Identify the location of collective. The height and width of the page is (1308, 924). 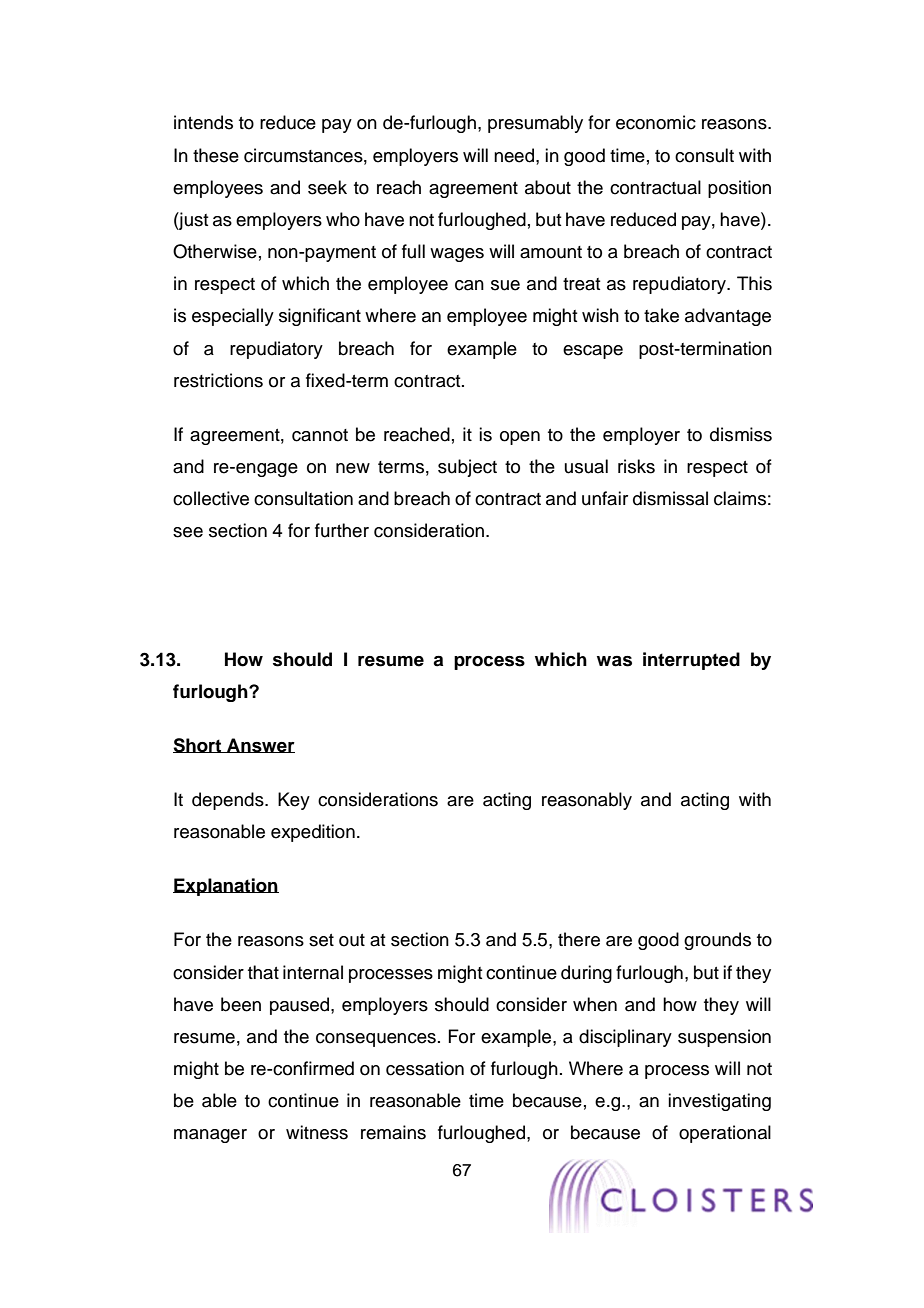
(211, 498).
